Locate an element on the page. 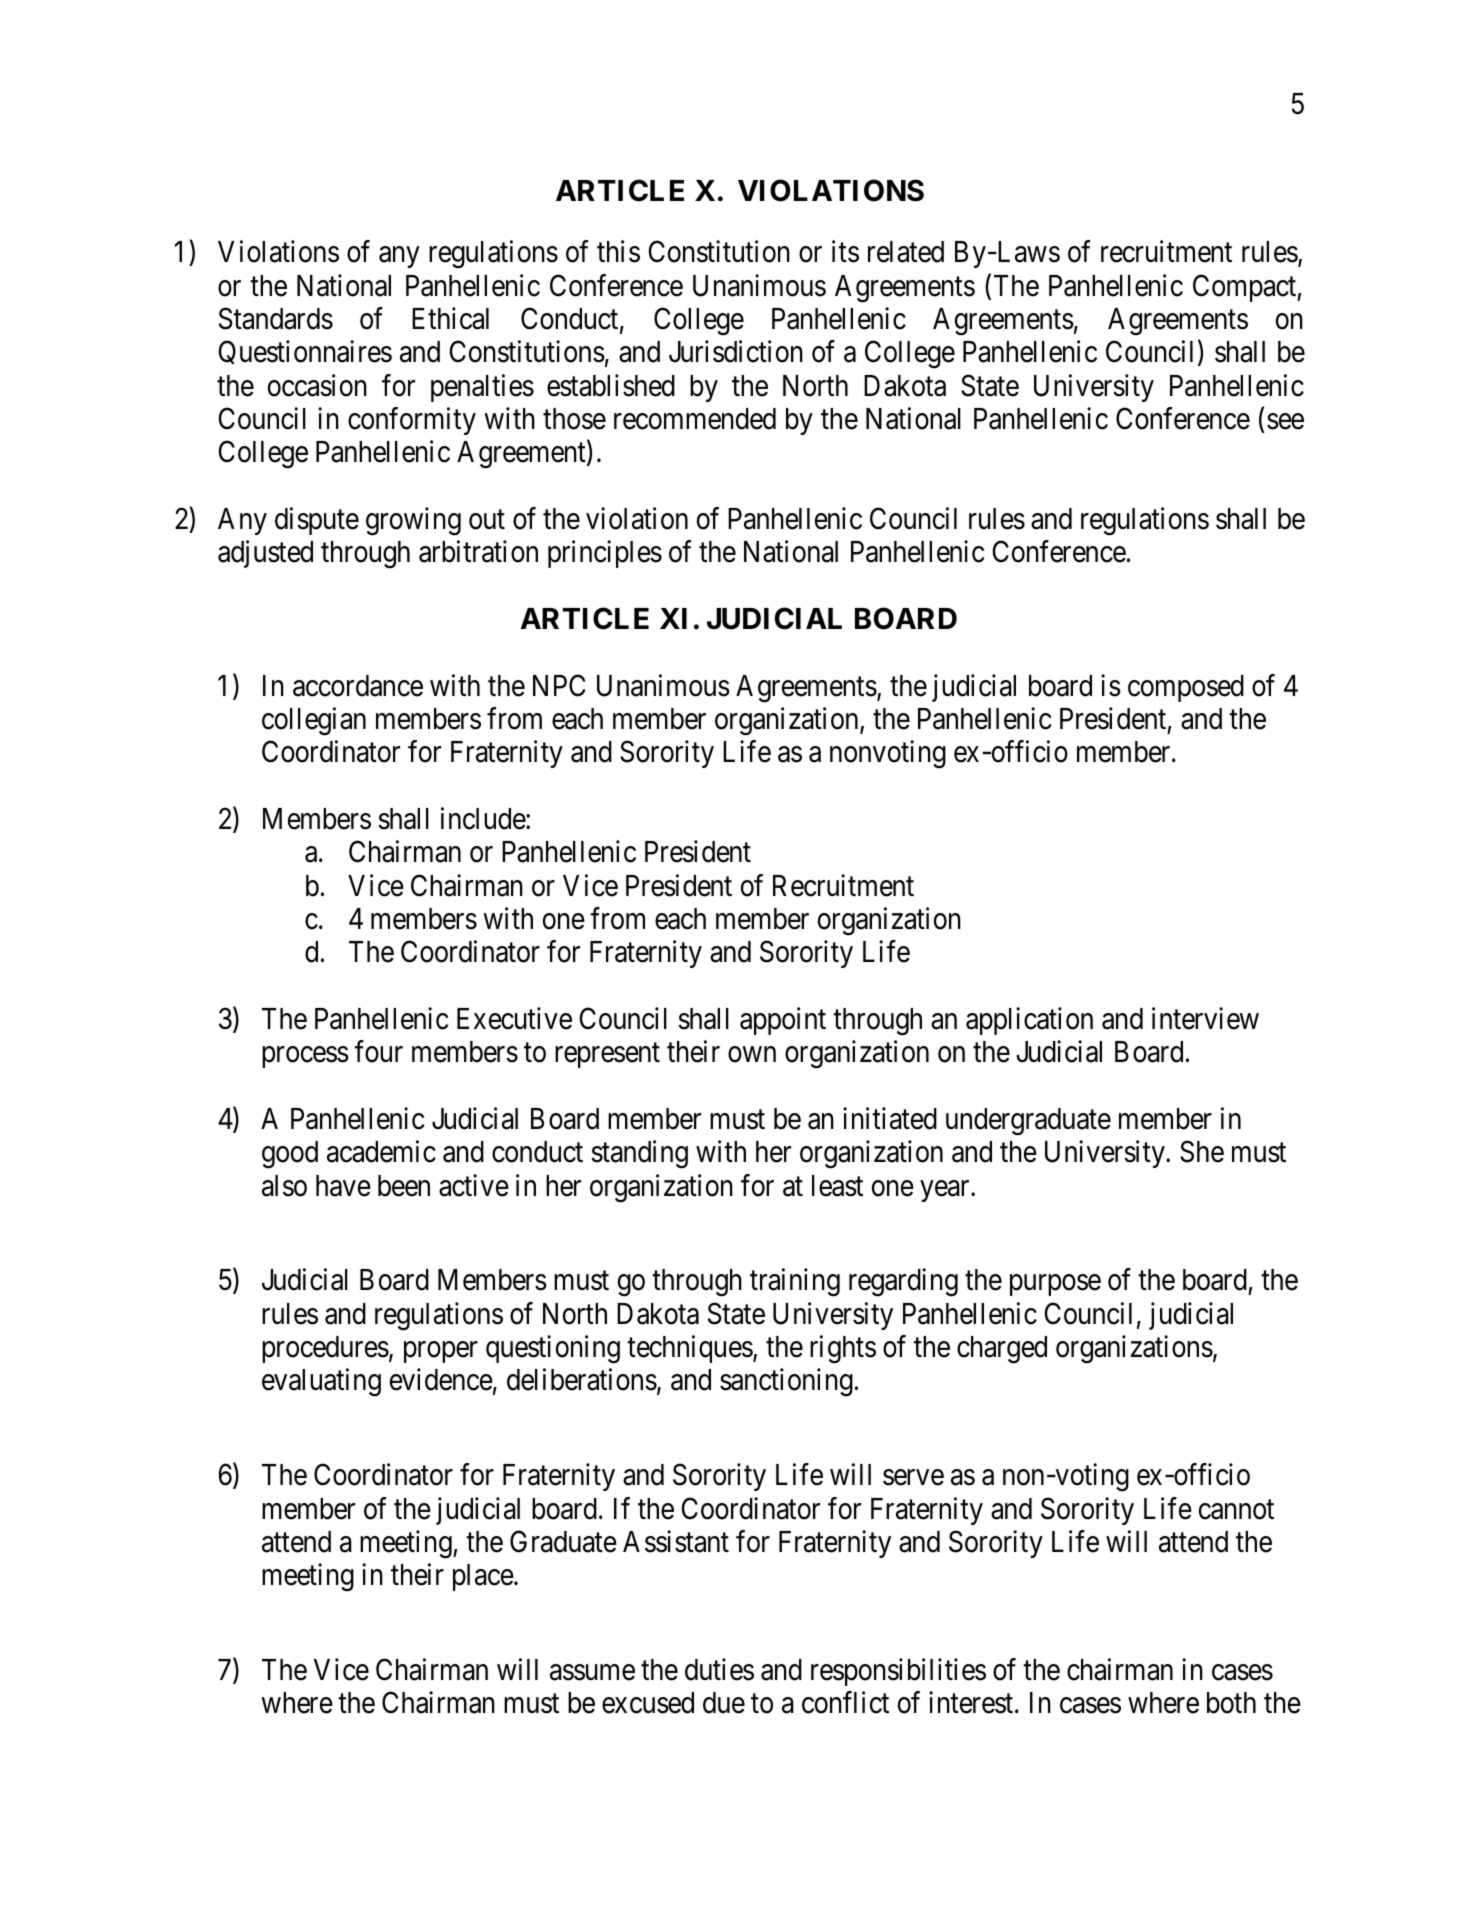 This image has width=1478, height=1913. Jurisdiction is located at coordinates (736, 352).
